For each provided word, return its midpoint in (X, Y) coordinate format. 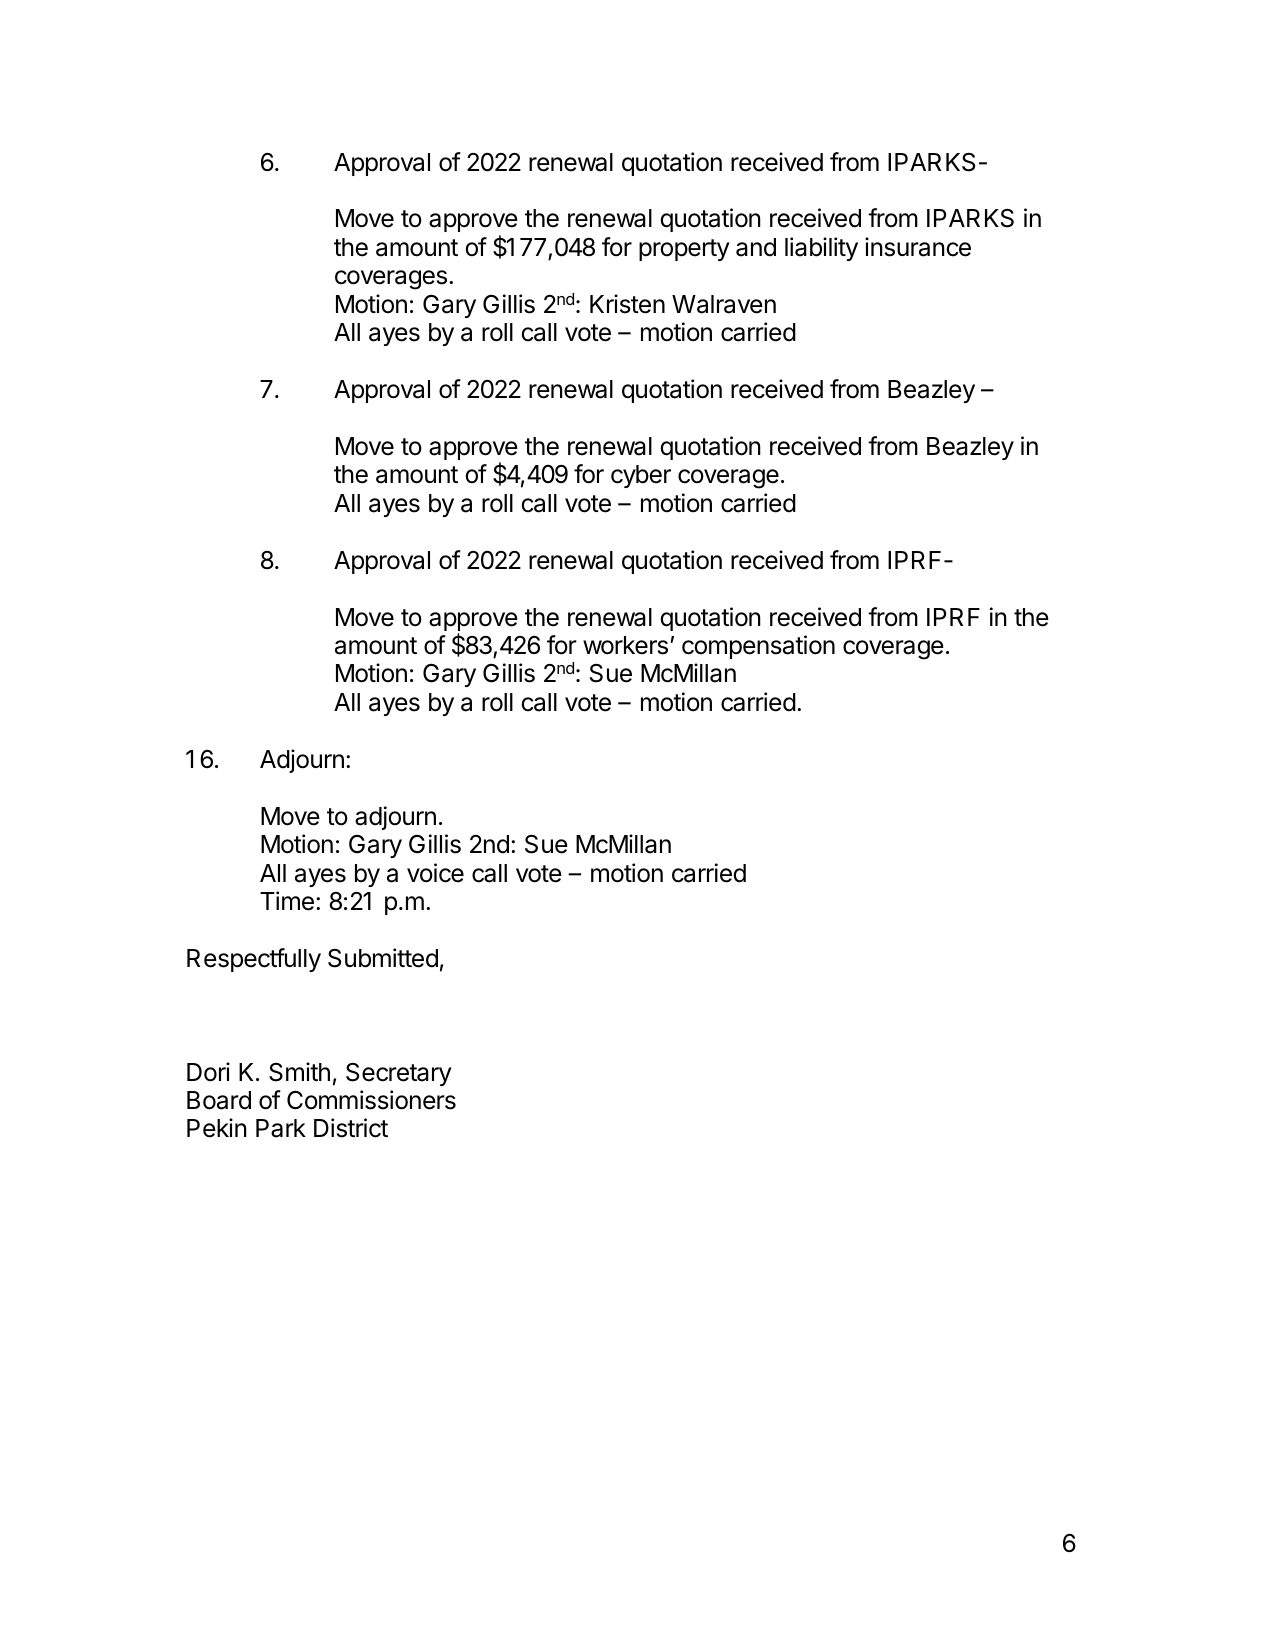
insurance (918, 247)
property (684, 250)
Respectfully (254, 960)
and (756, 247)
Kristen (627, 304)
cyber (641, 476)
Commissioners (371, 1100)
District (351, 1128)
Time (287, 901)
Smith (299, 1072)
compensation (758, 647)
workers (625, 645)
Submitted (383, 958)
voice (435, 873)
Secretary (399, 1074)
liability (821, 249)
